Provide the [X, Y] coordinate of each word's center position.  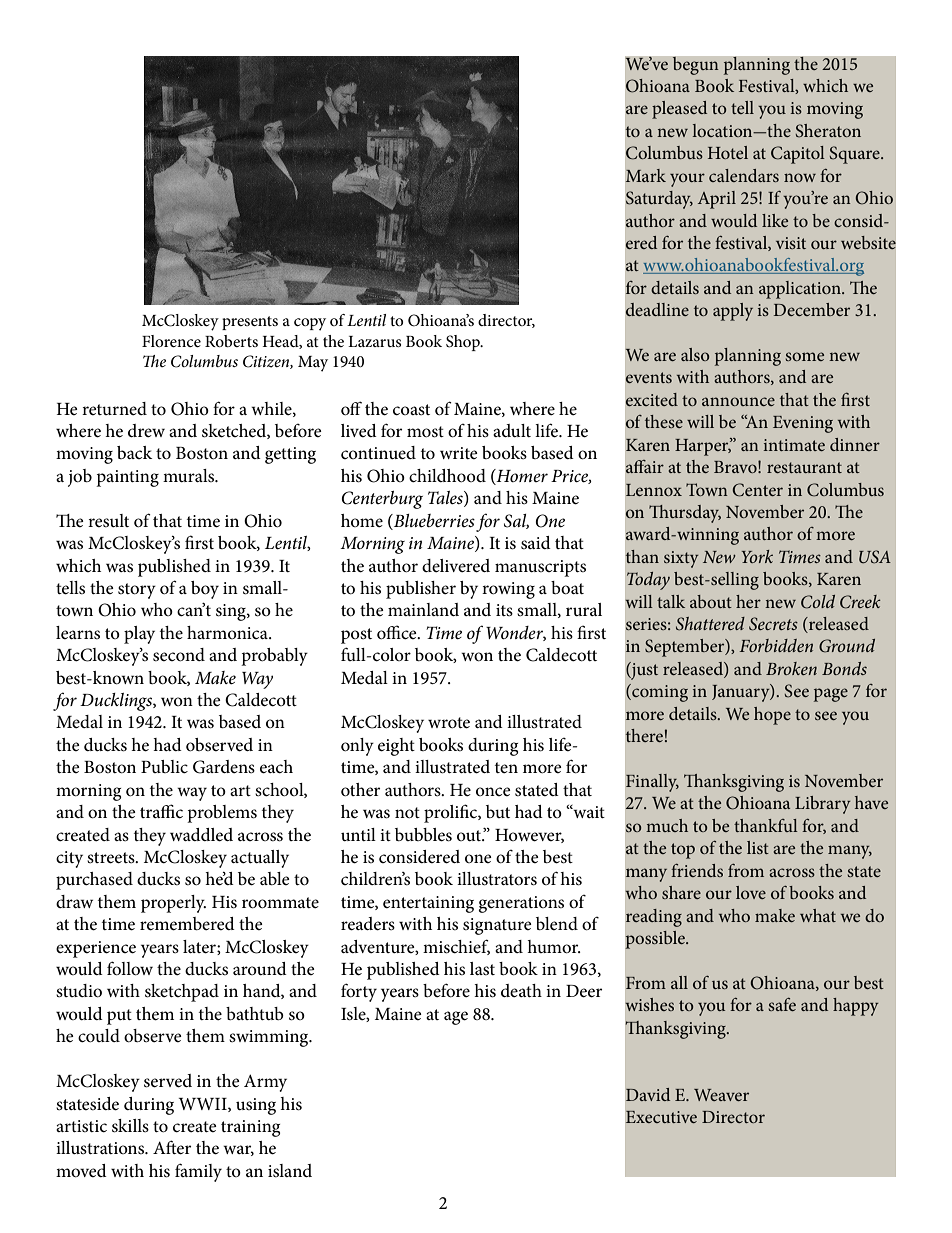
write [459, 453]
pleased [679, 110]
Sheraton [828, 131]
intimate [794, 445]
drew [146, 430]
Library [823, 805]
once [493, 791]
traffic [161, 811]
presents [250, 323]
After [172, 1147]
